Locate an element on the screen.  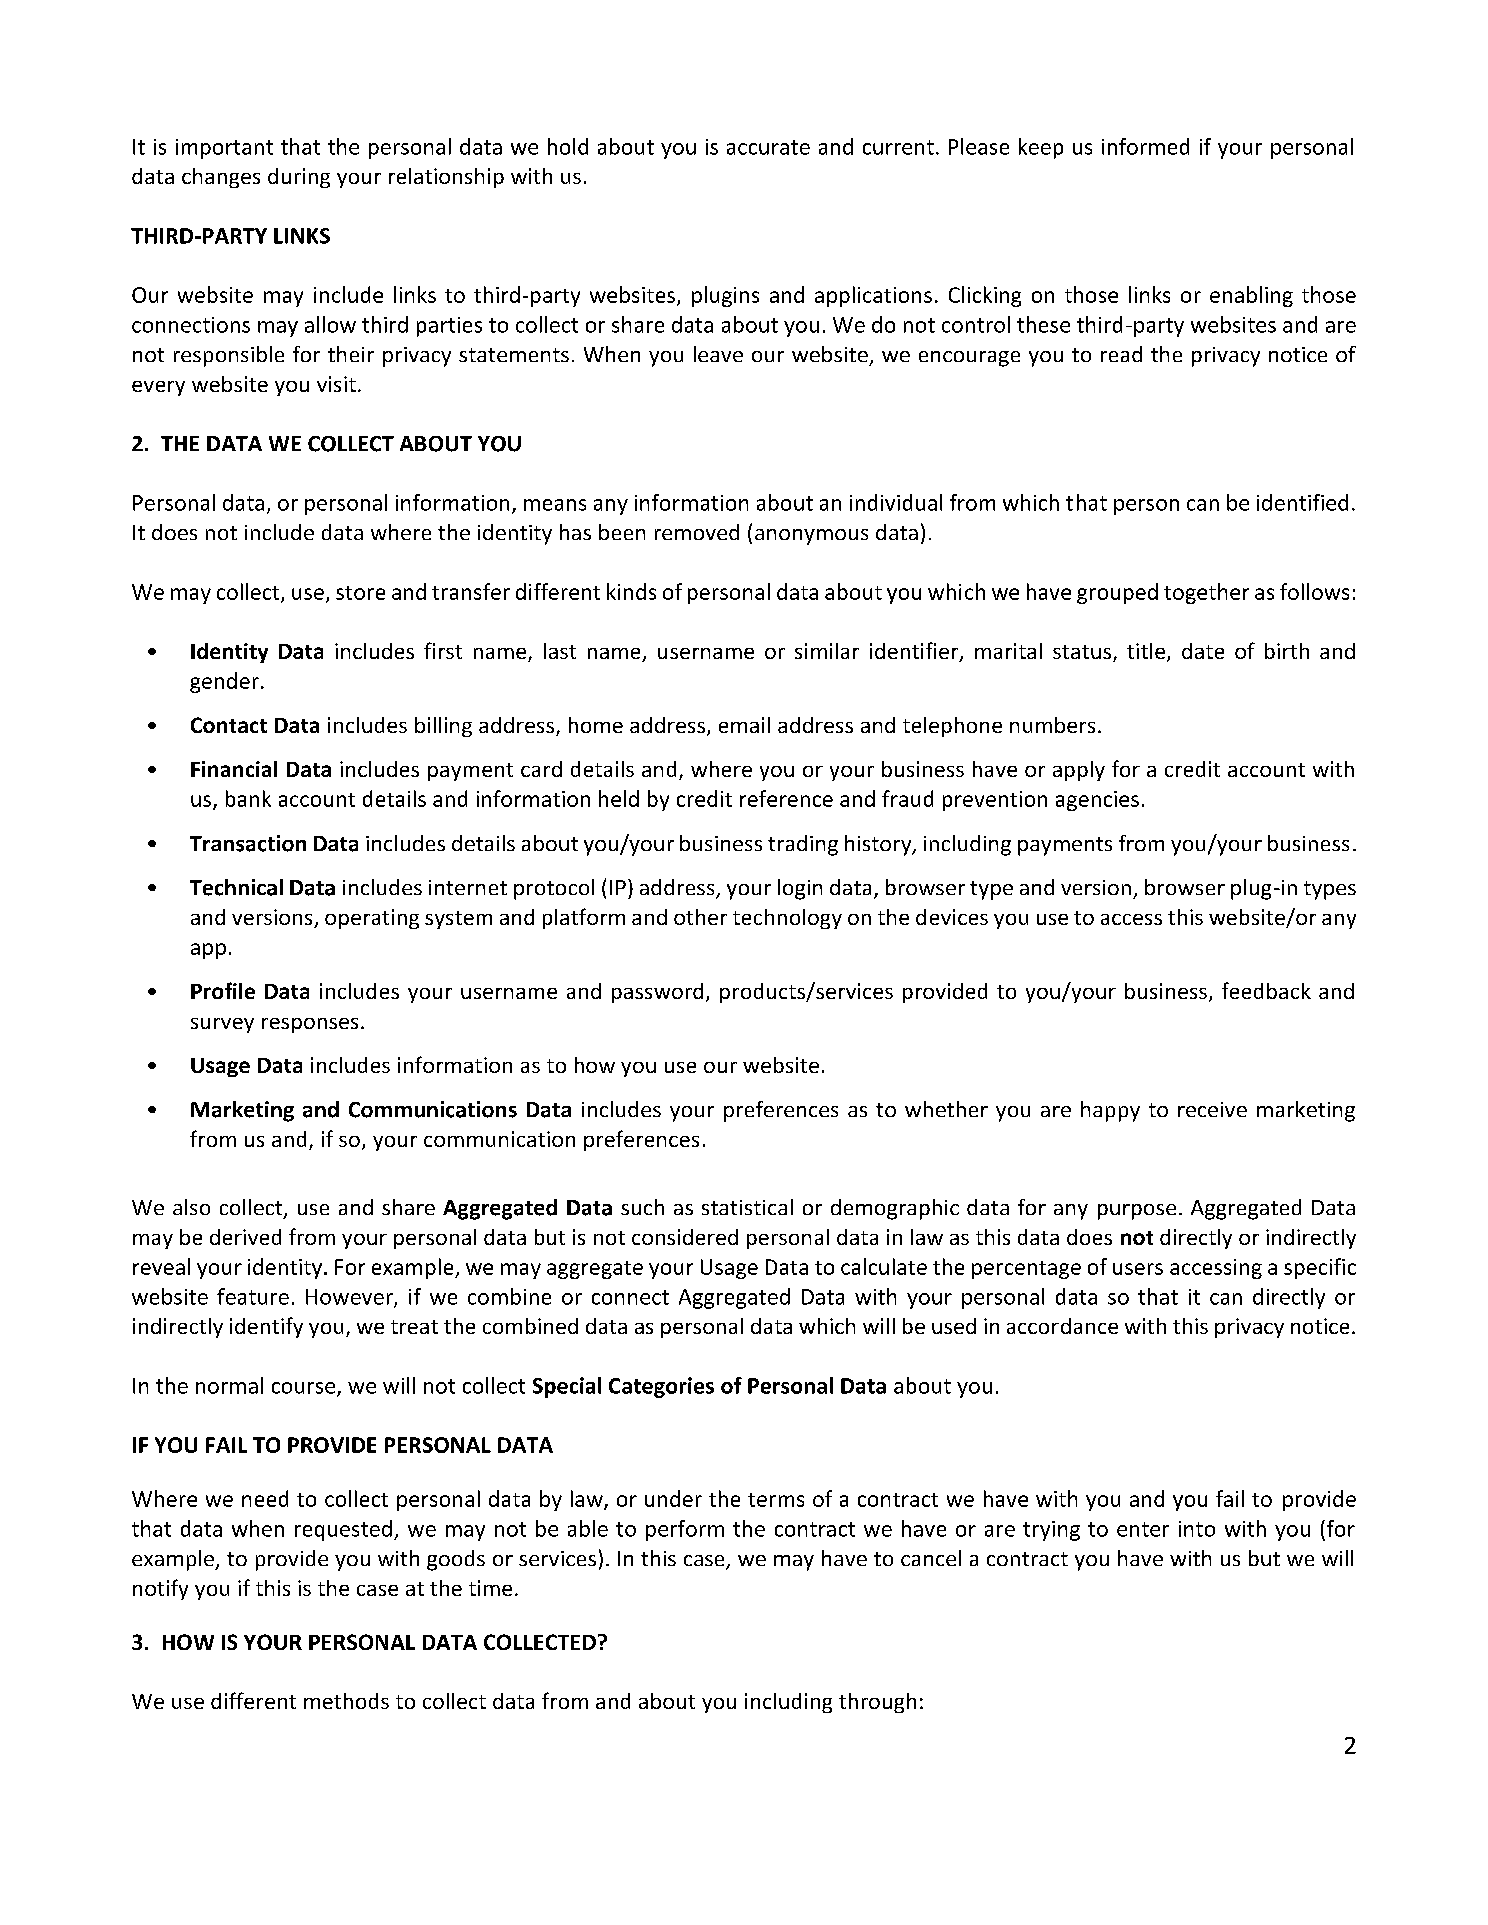
visit is located at coordinates (336, 384).
